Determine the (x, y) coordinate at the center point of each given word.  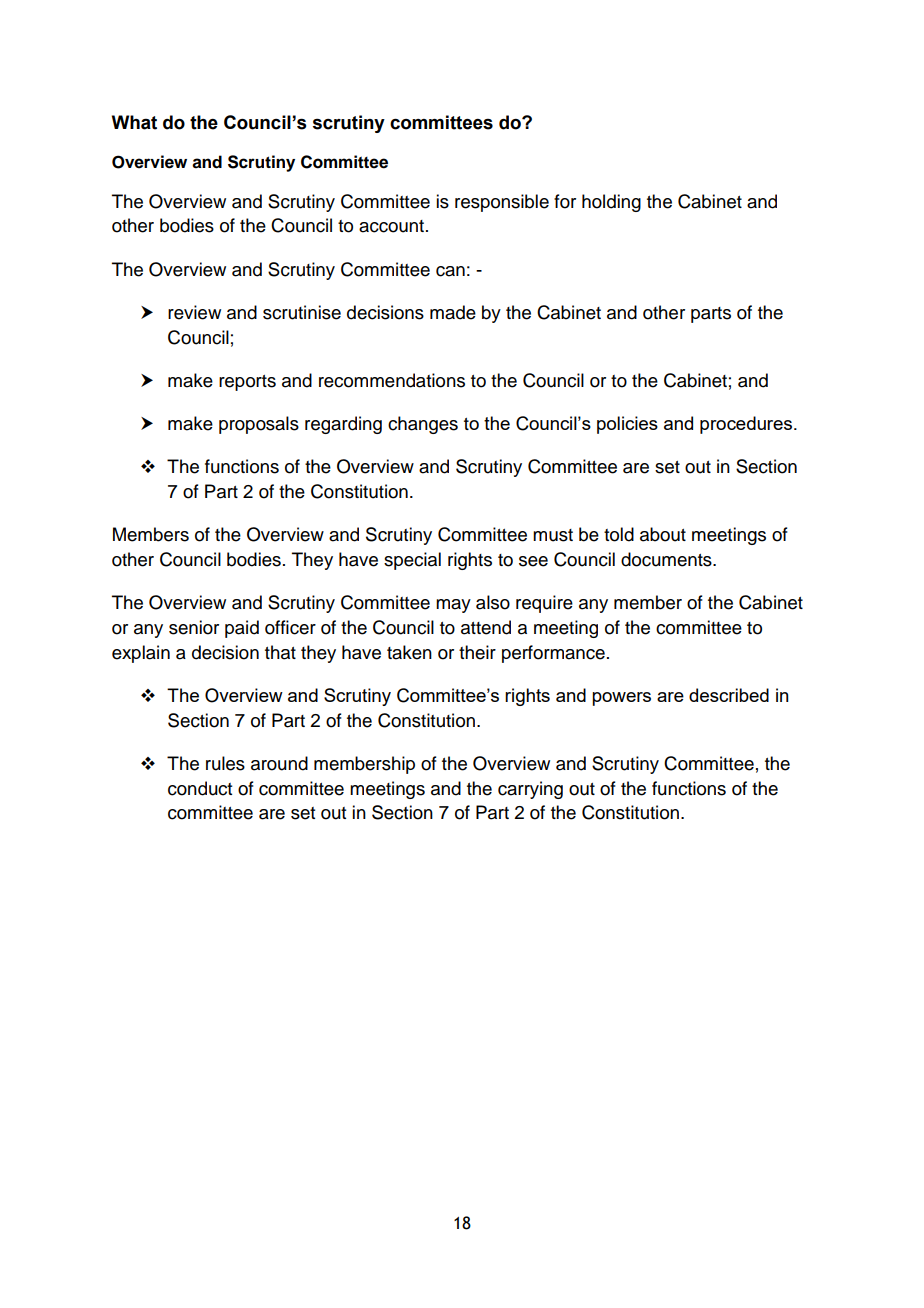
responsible (502, 203)
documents (667, 559)
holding (611, 203)
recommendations (392, 380)
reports (247, 383)
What (134, 122)
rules (225, 763)
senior (194, 627)
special (412, 561)
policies (627, 425)
